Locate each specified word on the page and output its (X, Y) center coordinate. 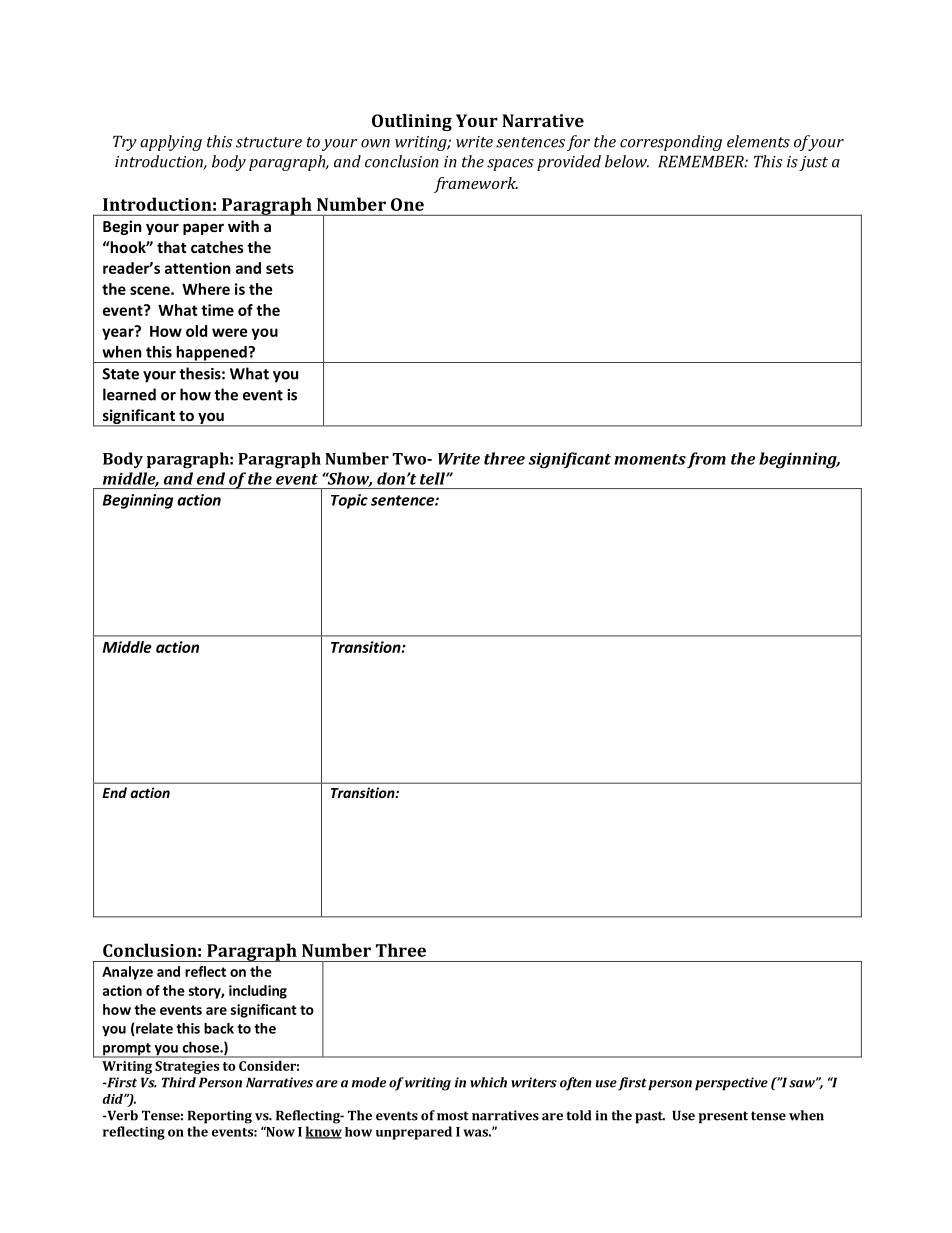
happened (211, 354)
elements (758, 141)
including (258, 992)
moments (650, 459)
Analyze (127, 973)
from (706, 460)
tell (433, 478)
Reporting (220, 1117)
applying (171, 143)
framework (476, 185)
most (453, 1116)
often (576, 1084)
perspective (731, 1084)
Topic (349, 501)
